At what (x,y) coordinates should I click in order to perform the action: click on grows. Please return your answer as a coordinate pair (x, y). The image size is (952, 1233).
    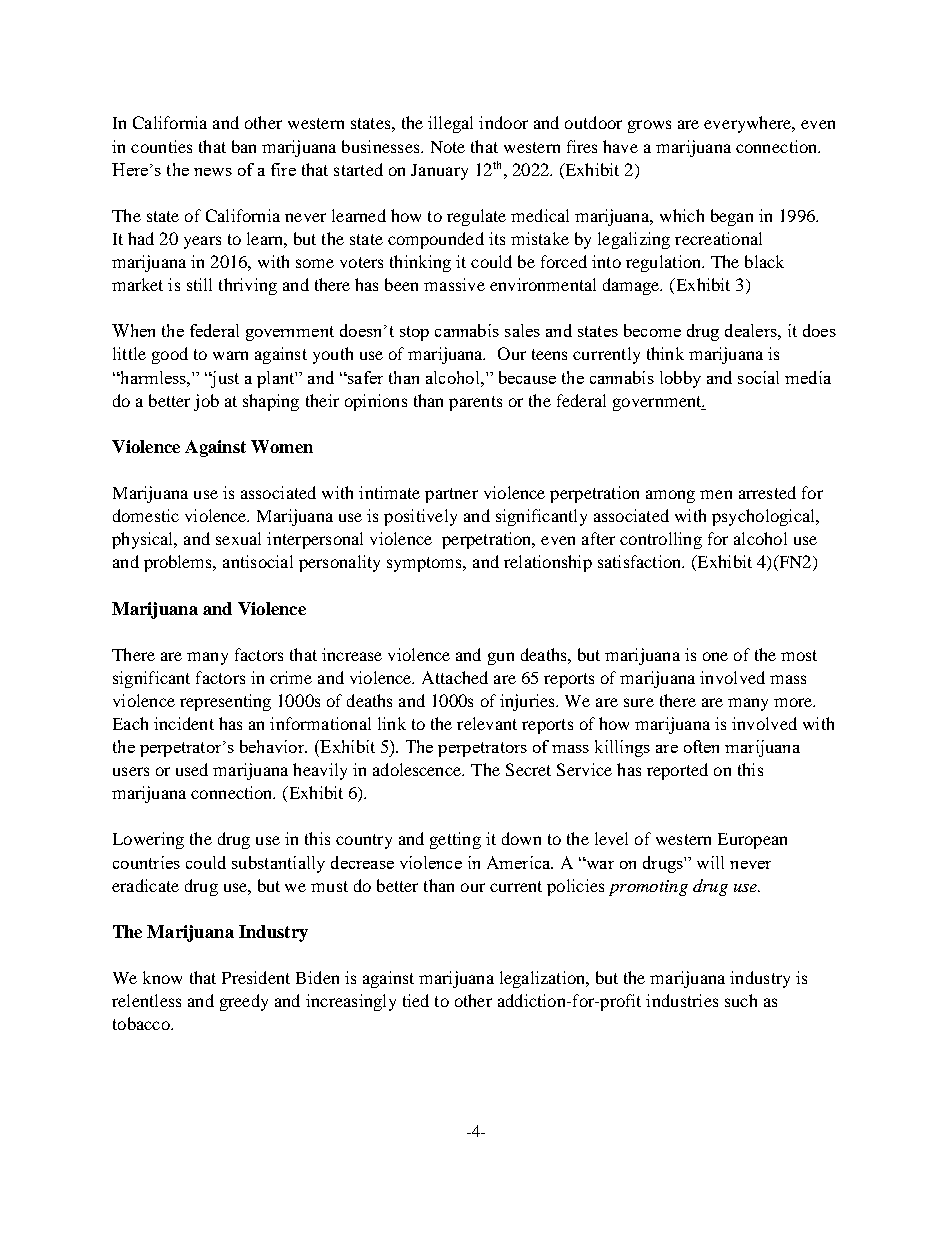
    Looking at the image, I should click on (649, 126).
